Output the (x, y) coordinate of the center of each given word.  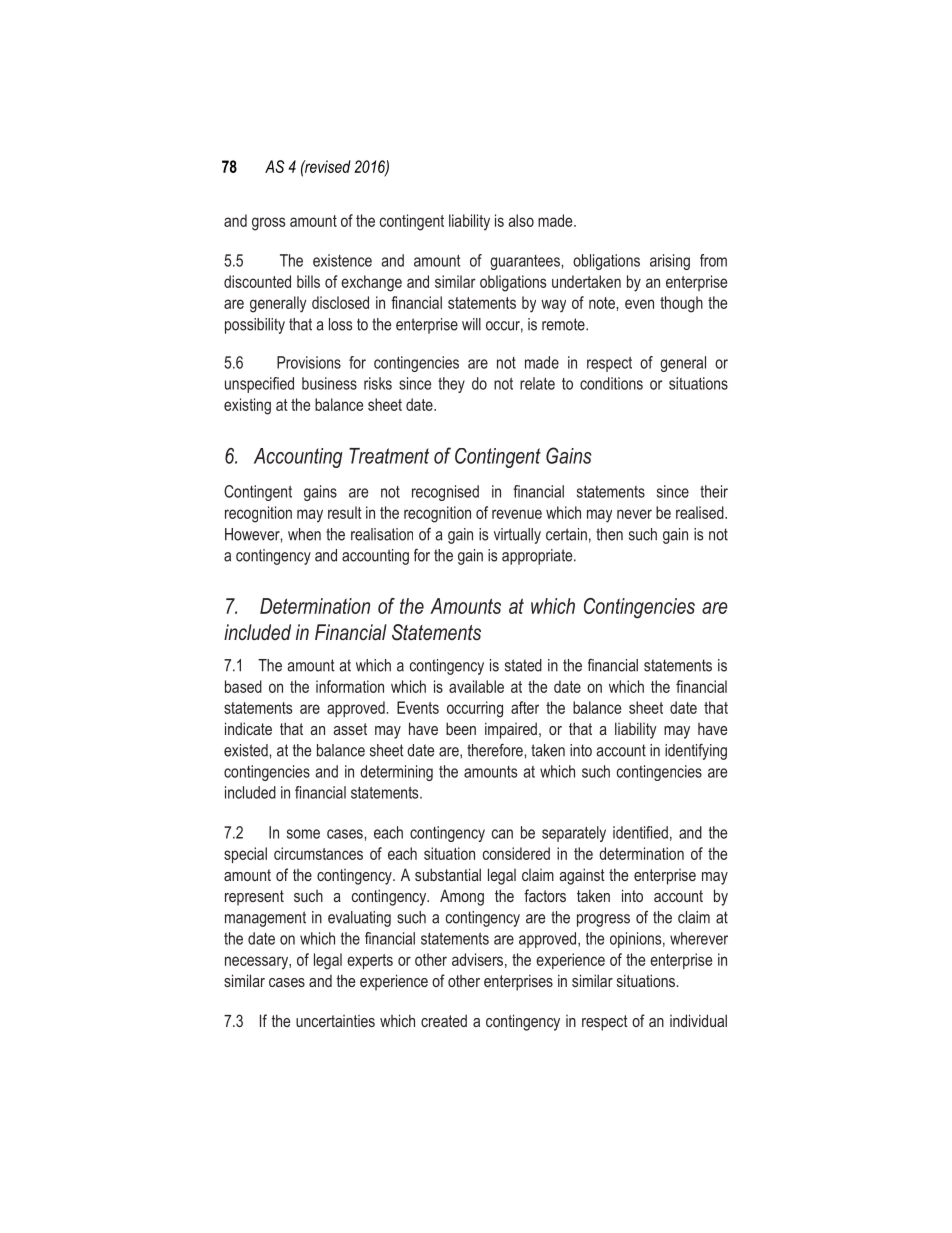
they (451, 385)
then (609, 534)
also (521, 220)
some (303, 834)
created (444, 1020)
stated (523, 665)
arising (670, 262)
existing (247, 406)
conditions (611, 383)
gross (268, 224)
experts (370, 961)
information (350, 686)
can (502, 834)
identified (640, 832)
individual (698, 1020)
